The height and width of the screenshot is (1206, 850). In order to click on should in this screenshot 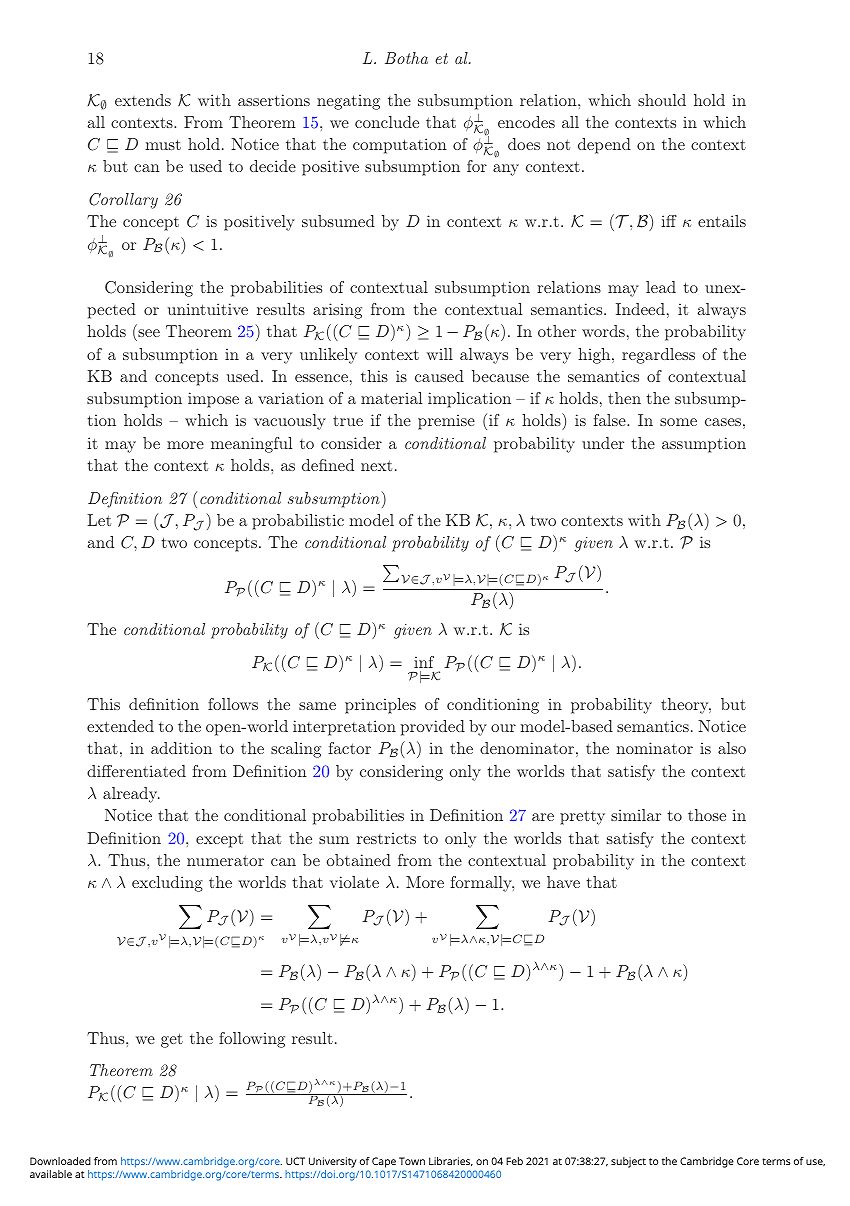, I will do `click(662, 100)`.
